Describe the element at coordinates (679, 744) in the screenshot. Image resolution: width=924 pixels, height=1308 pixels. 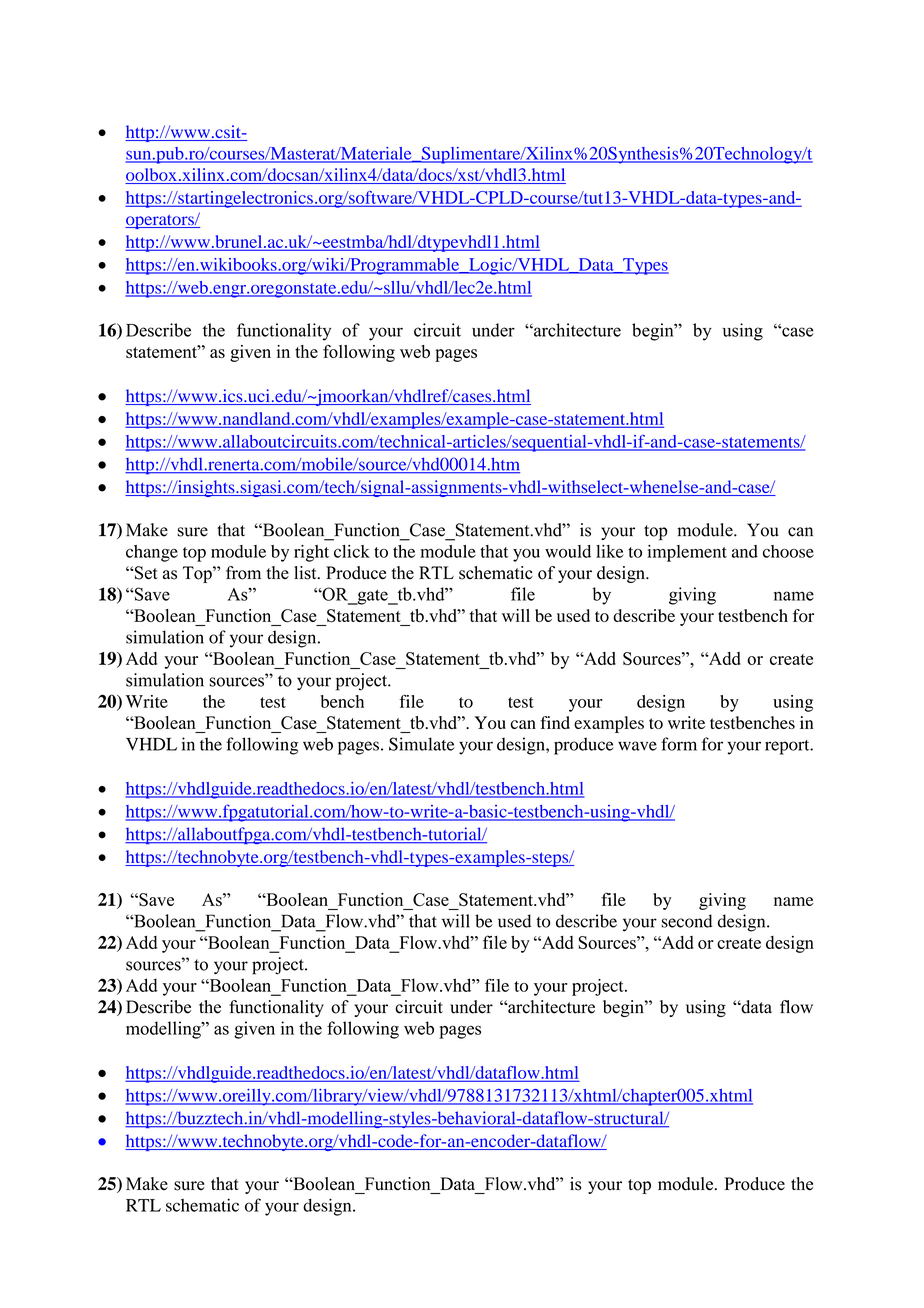
I see `form` at that location.
